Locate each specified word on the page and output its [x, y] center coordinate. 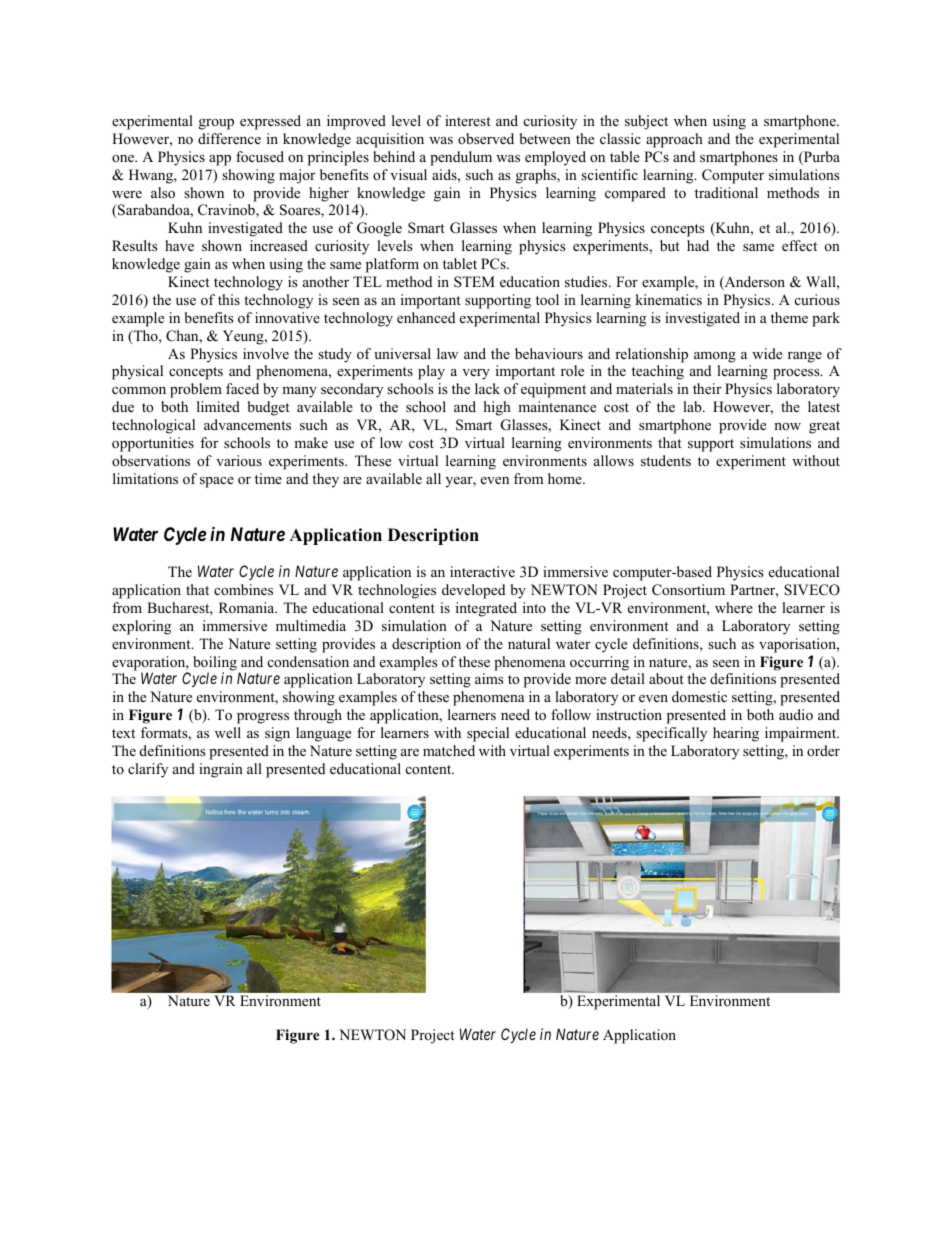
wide [767, 353]
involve [266, 353]
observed [486, 138]
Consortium [688, 590]
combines [243, 589]
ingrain [221, 770]
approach [674, 140]
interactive [482, 571]
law [447, 353]
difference [229, 138]
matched [449, 750]
